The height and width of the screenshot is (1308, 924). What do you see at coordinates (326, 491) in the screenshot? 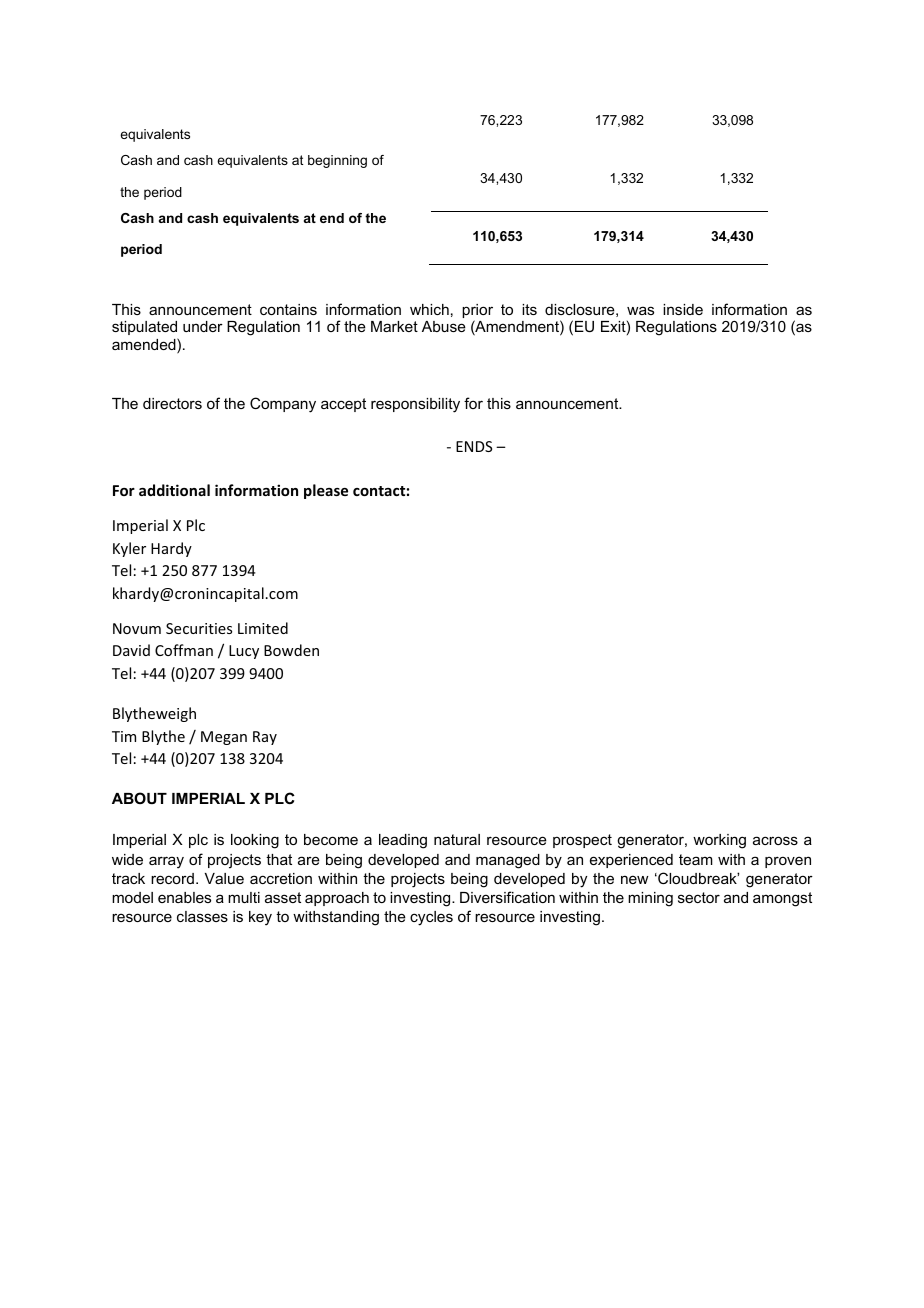
I see `please` at bounding box center [326, 491].
